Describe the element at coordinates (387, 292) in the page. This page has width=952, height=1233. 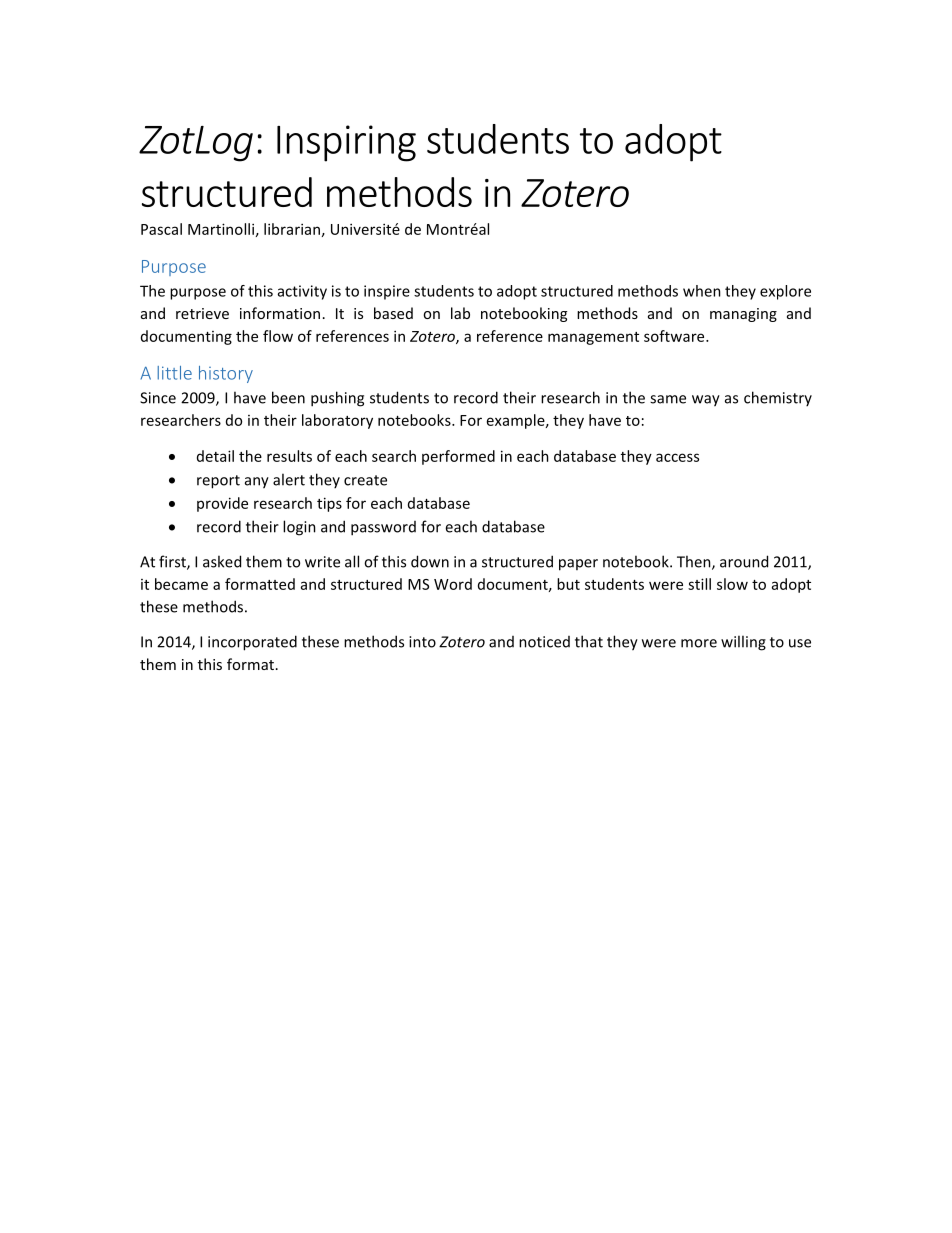
I see `inspire` at that location.
